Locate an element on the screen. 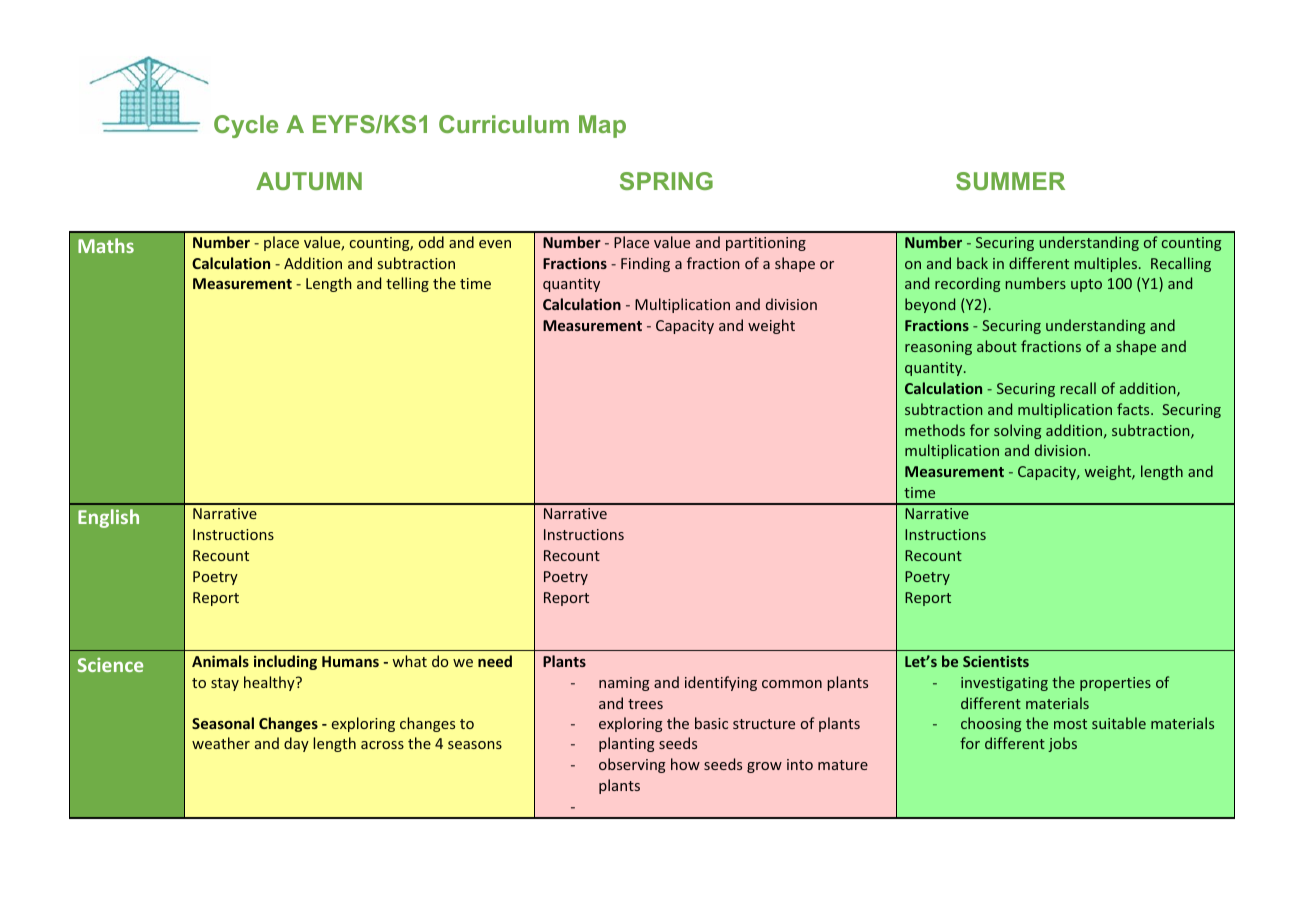  SUMMER is located at coordinates (1010, 181).
